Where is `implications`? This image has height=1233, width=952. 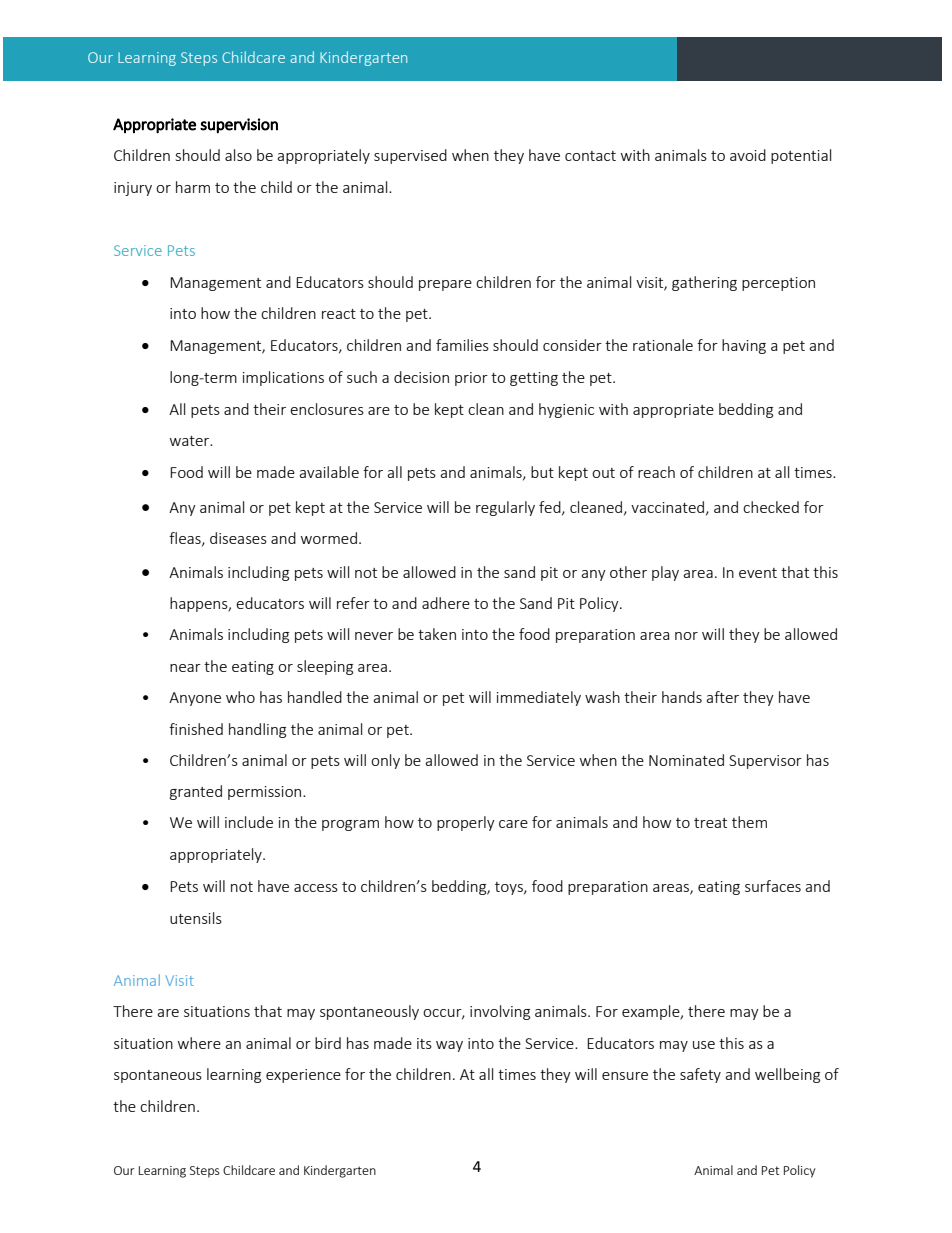
implications is located at coordinates (283, 378).
